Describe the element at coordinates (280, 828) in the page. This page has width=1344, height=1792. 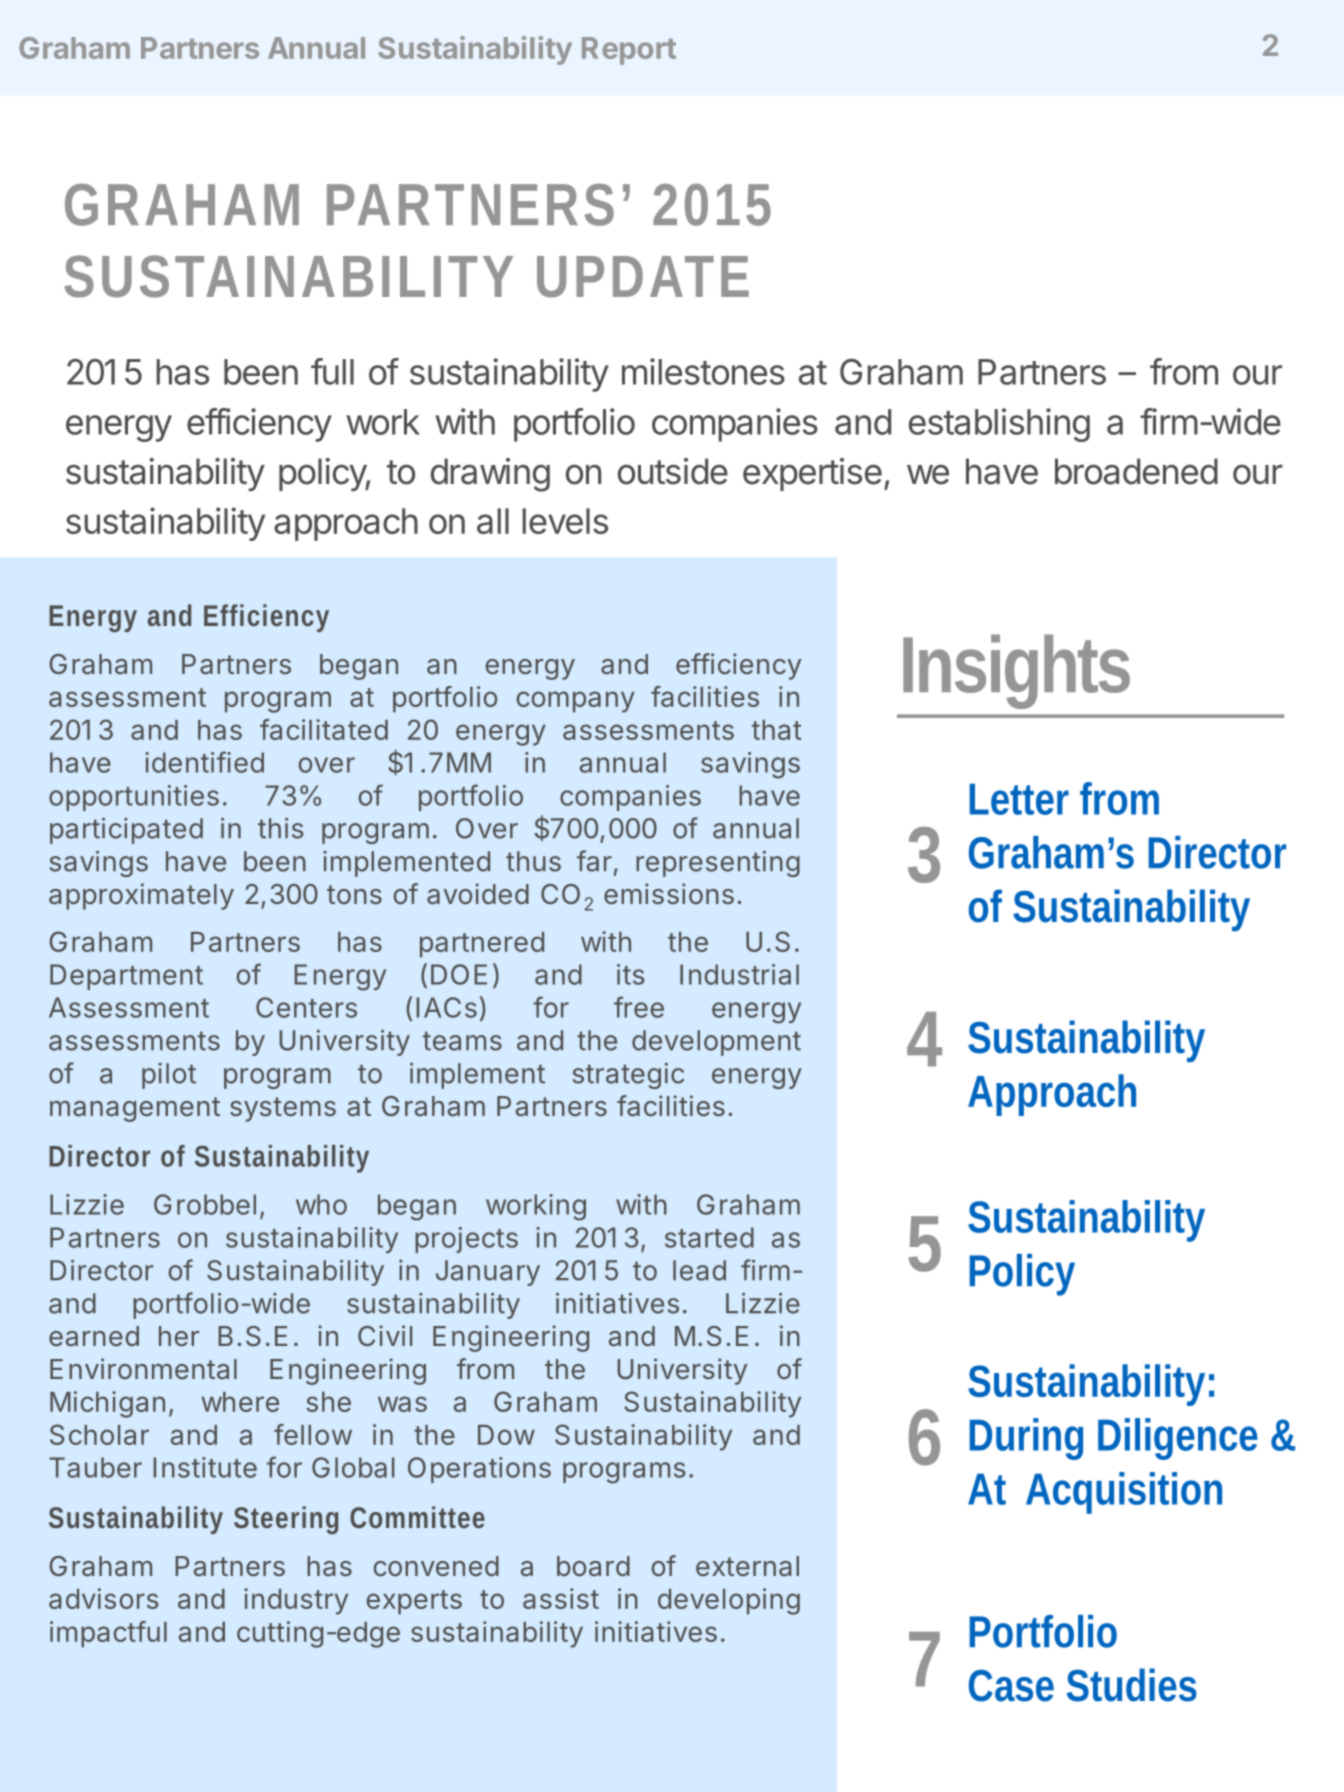
I see `this` at that location.
